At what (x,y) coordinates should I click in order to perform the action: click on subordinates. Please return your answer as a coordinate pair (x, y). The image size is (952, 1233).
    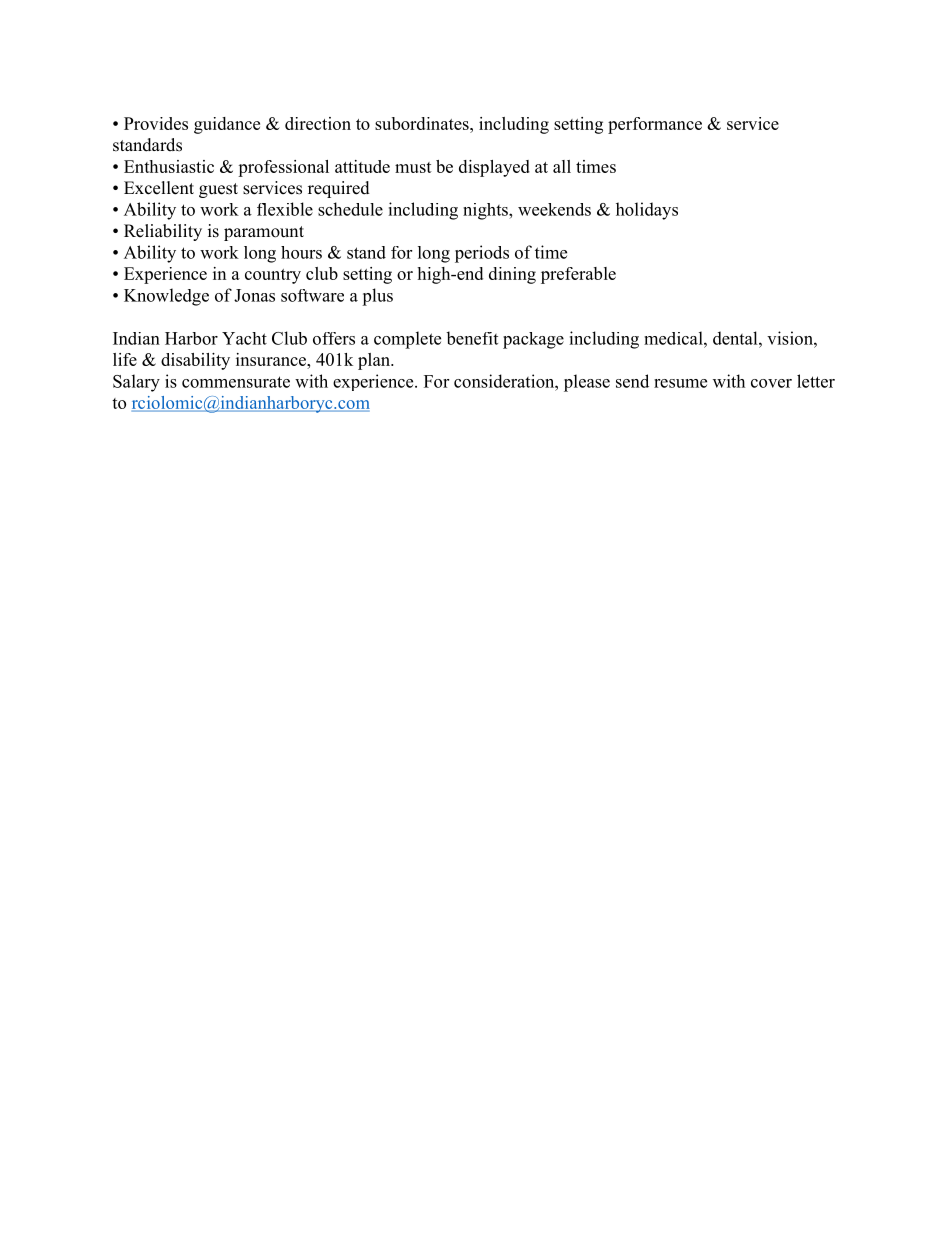
    Looking at the image, I should click on (423, 123).
